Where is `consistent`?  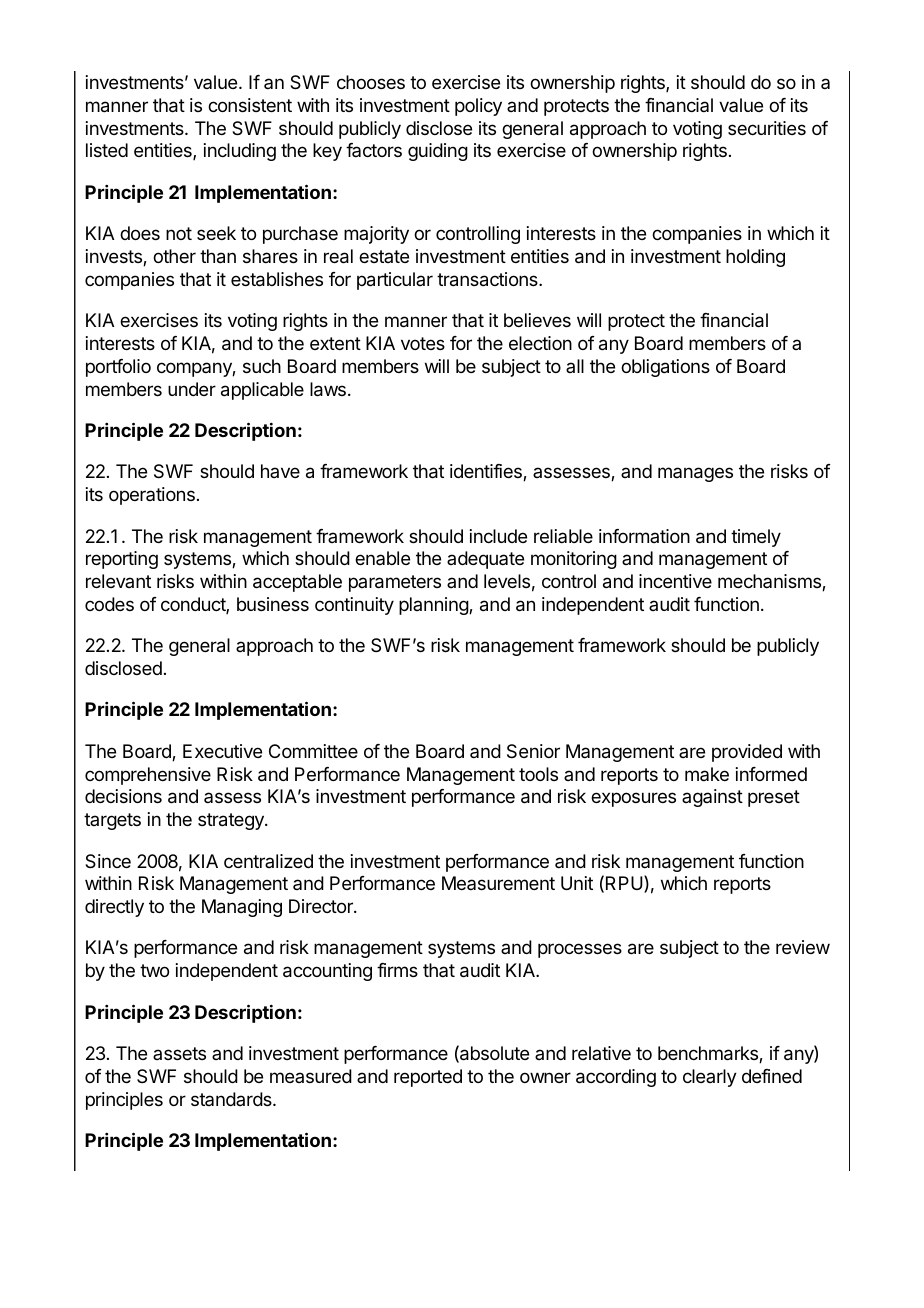
consistent is located at coordinates (250, 105).
